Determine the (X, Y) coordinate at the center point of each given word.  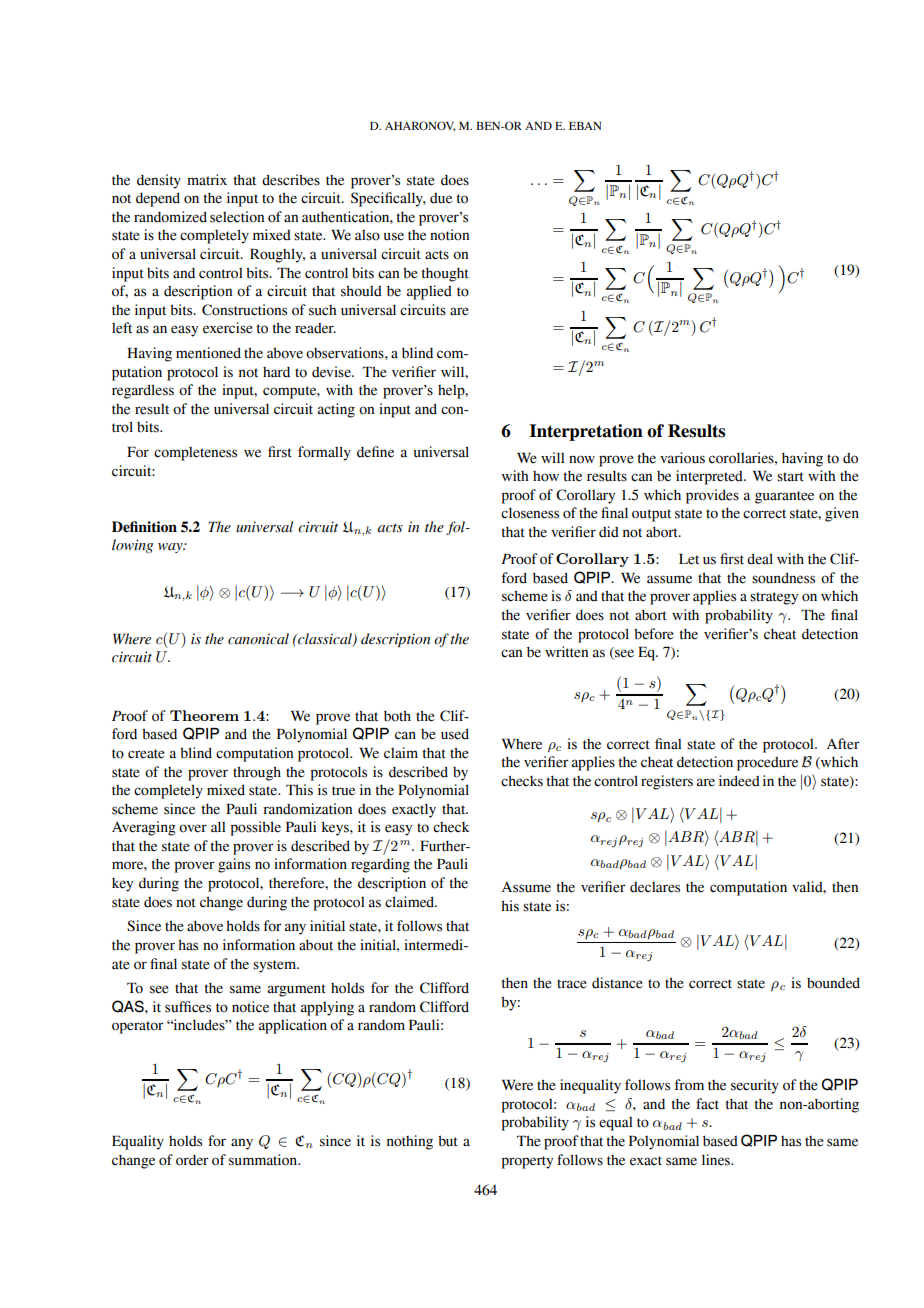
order (192, 1160)
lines (717, 1160)
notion (449, 235)
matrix (207, 180)
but (448, 1141)
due (441, 198)
